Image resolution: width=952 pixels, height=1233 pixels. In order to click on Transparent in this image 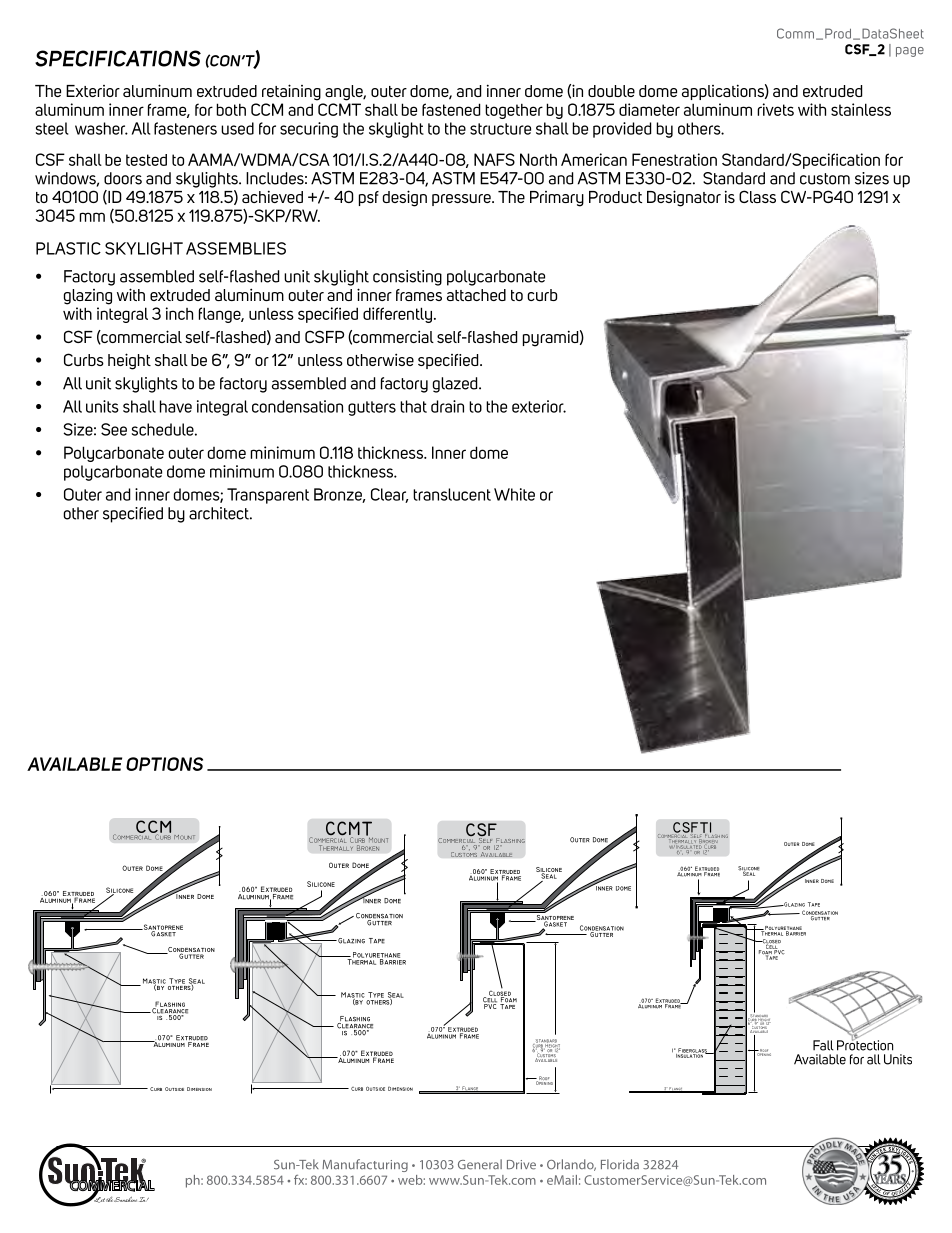, I will do `click(268, 496)`.
